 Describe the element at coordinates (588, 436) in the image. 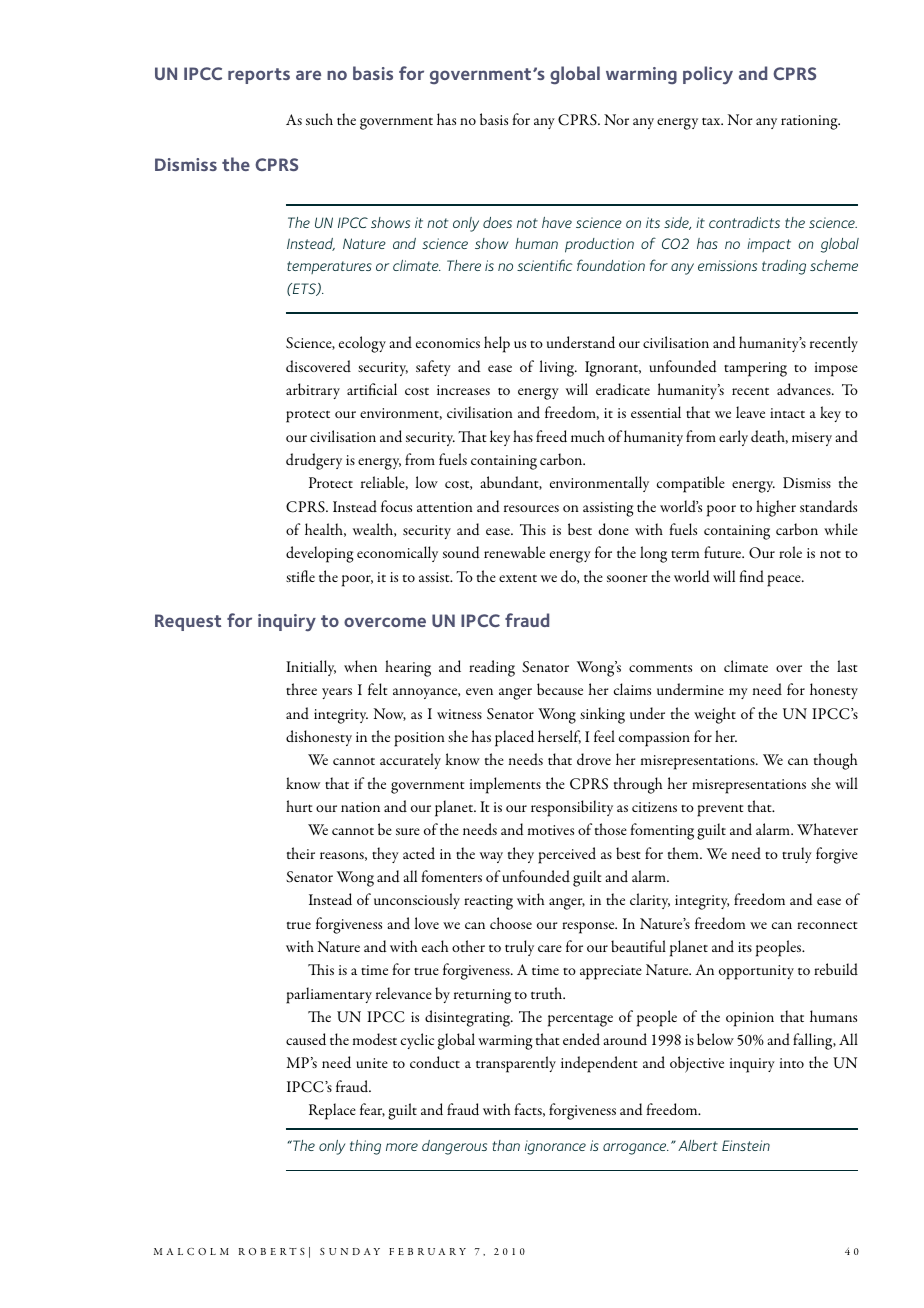

I see `much` at that location.
